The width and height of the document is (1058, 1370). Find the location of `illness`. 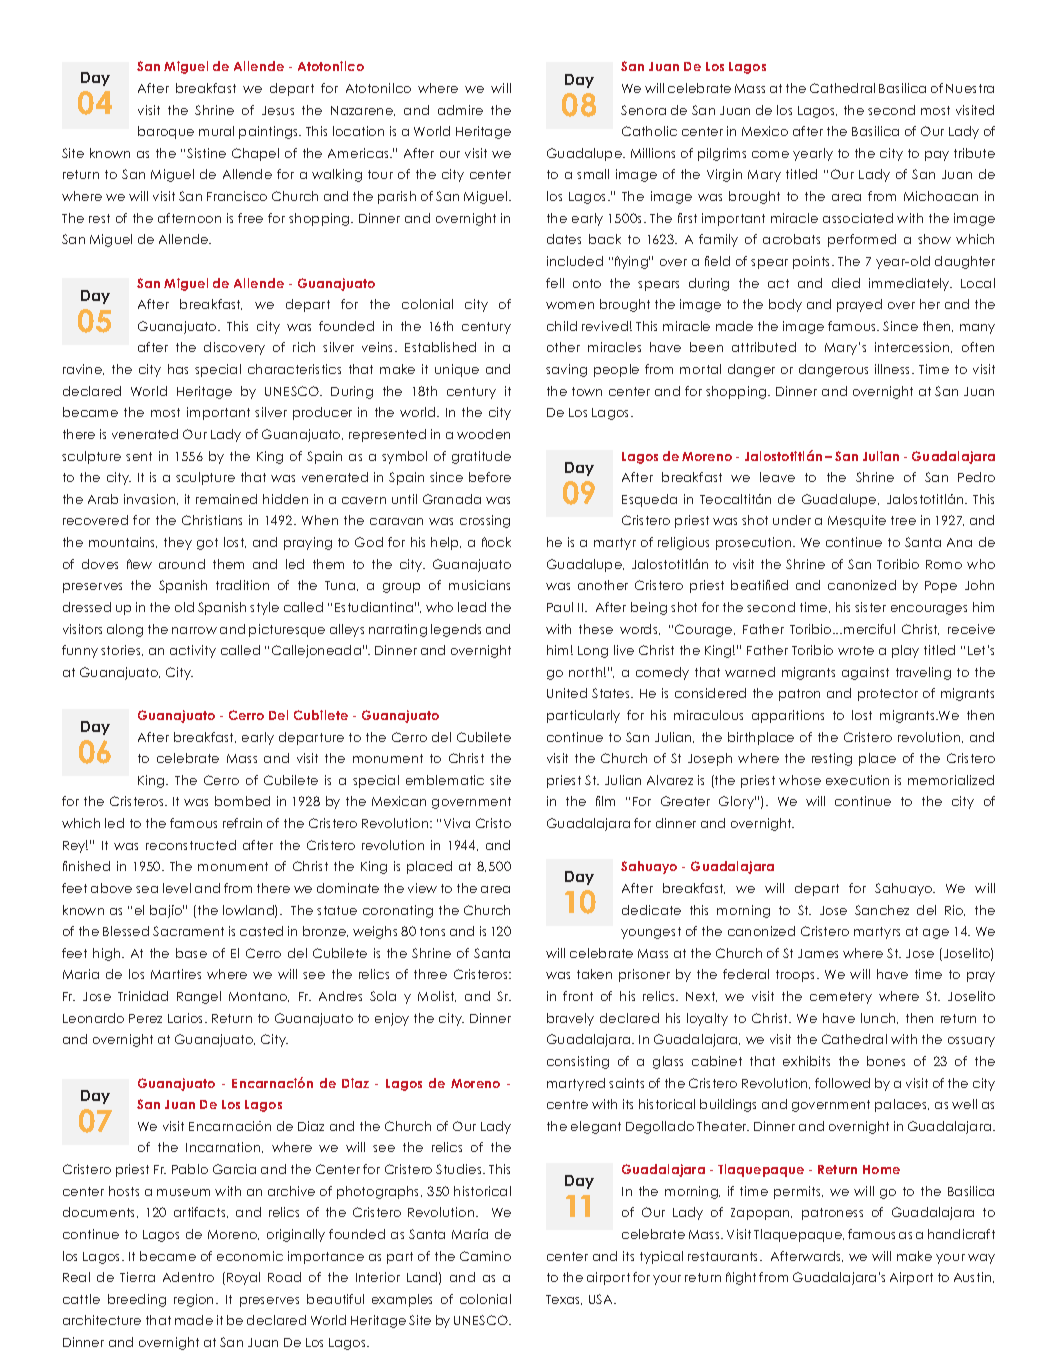

illness is located at coordinates (894, 369).
